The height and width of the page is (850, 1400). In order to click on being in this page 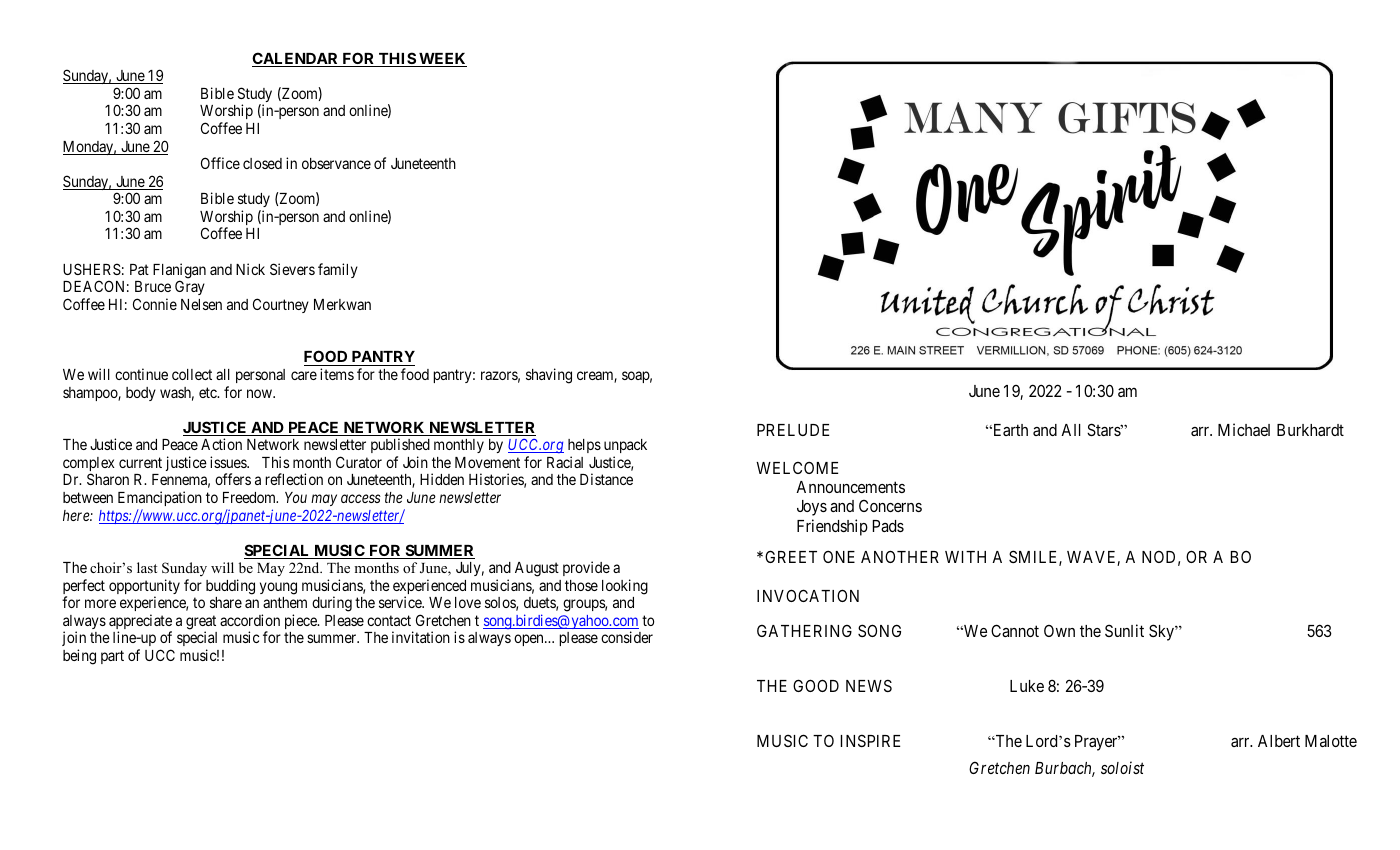, I will do `click(79, 657)`.
